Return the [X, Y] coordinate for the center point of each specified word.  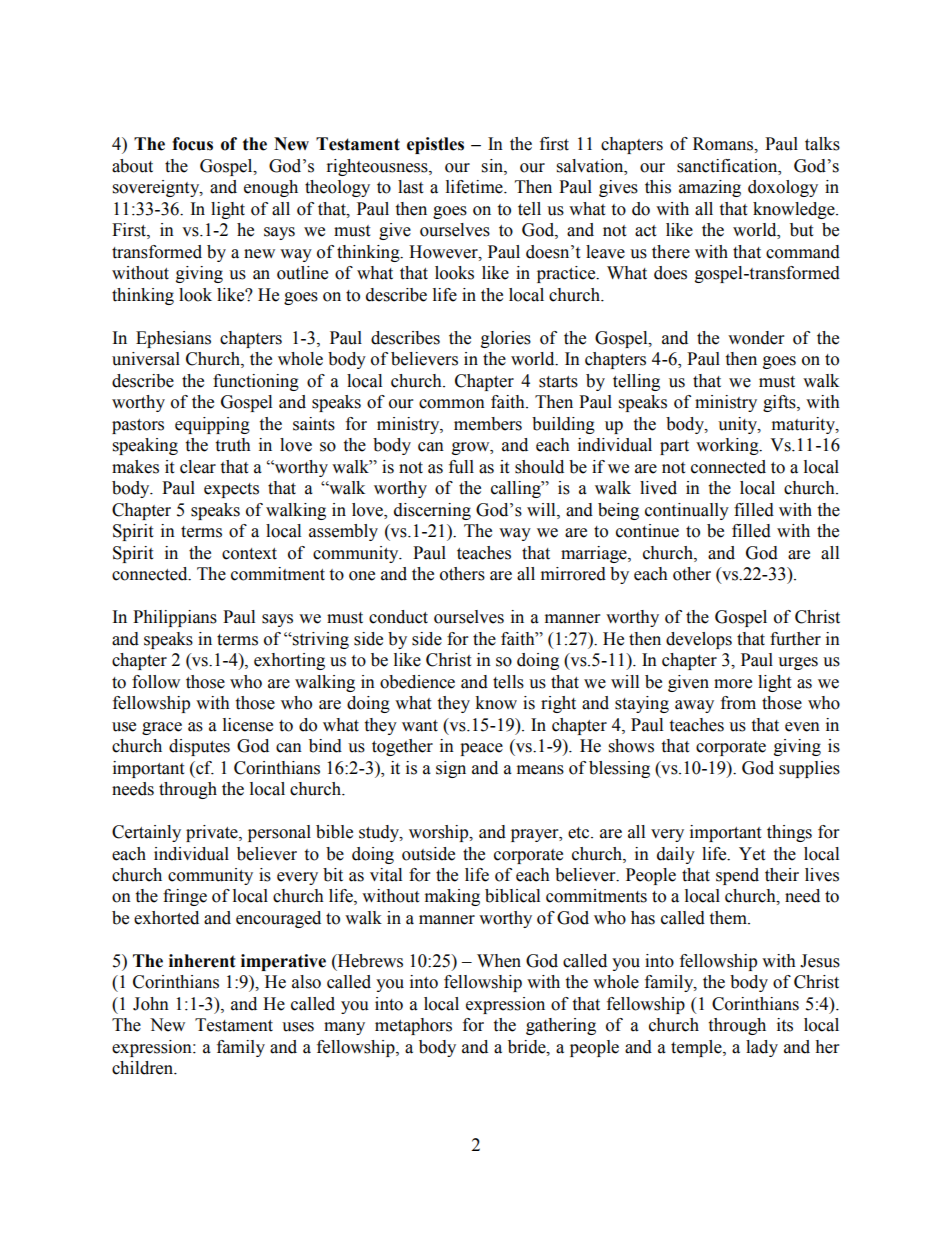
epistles [435, 145]
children [143, 1068]
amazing [710, 188]
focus [192, 144]
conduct [398, 617]
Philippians [175, 618]
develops [699, 640]
